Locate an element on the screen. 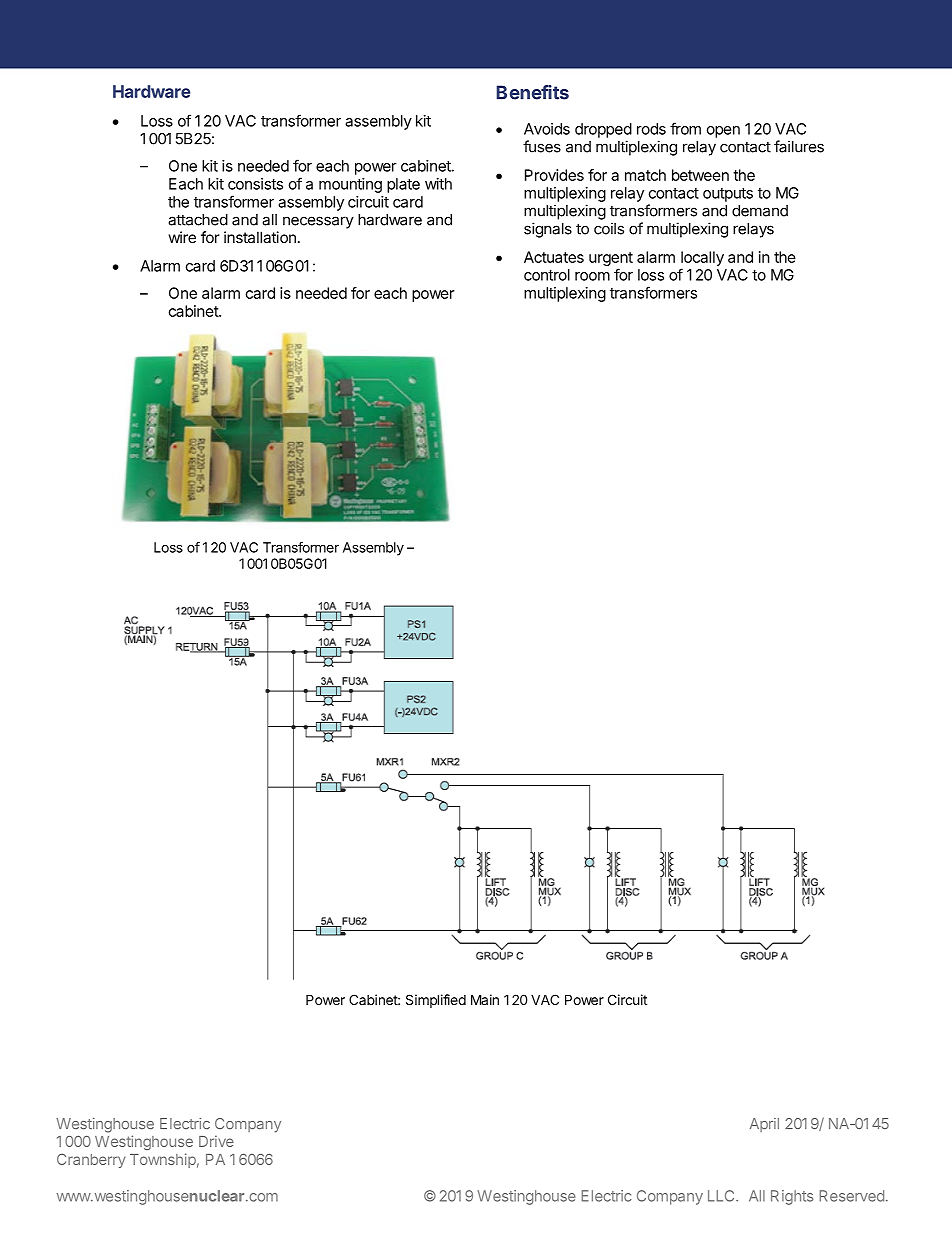 The width and height of the screenshot is (952, 1233). wire is located at coordinates (182, 237).
